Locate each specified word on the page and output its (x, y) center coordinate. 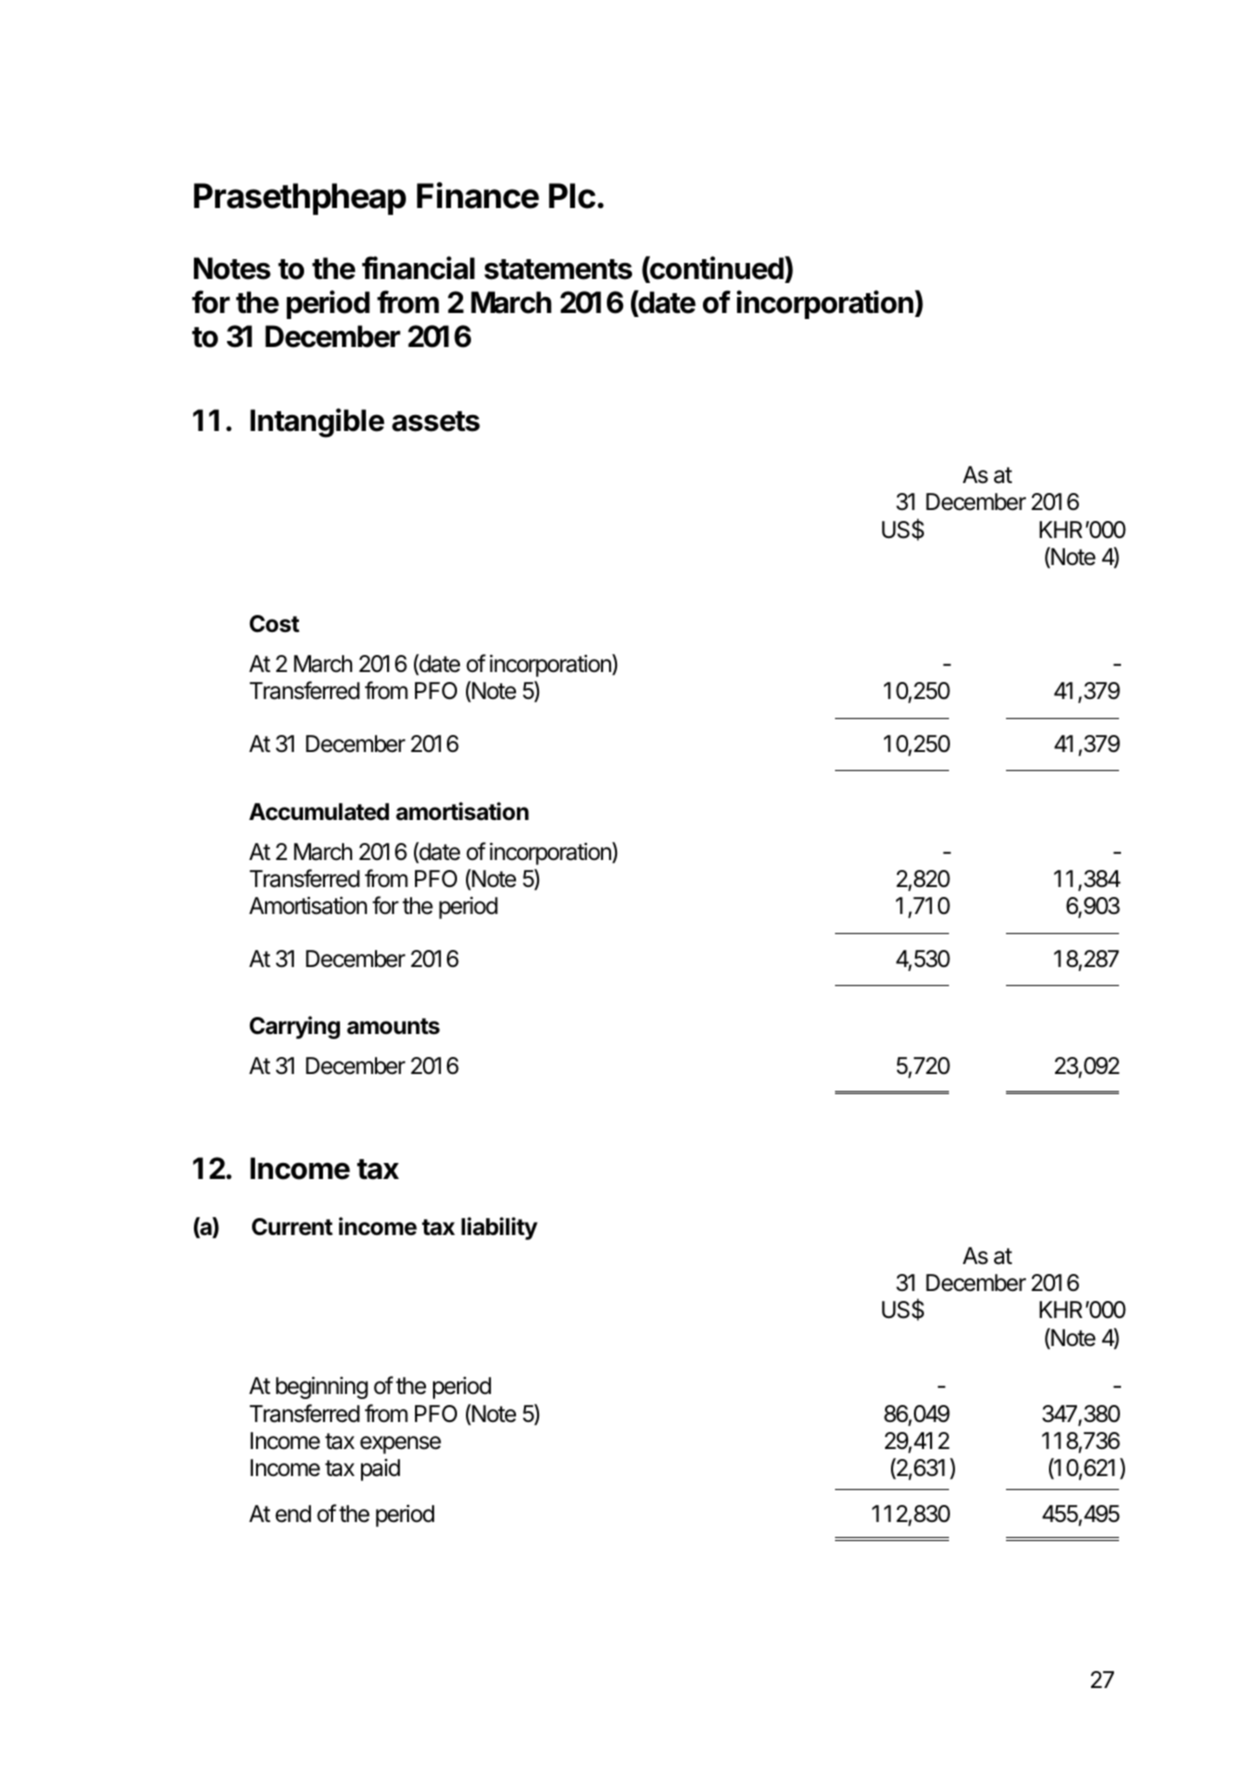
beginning (322, 1387)
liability (499, 1228)
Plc (572, 196)
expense (400, 1445)
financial (418, 268)
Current (292, 1227)
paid (380, 1470)
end (293, 1514)
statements (558, 269)
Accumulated (319, 812)
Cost (275, 624)
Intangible (317, 423)
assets (436, 421)
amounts (393, 1026)
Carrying (295, 1027)
